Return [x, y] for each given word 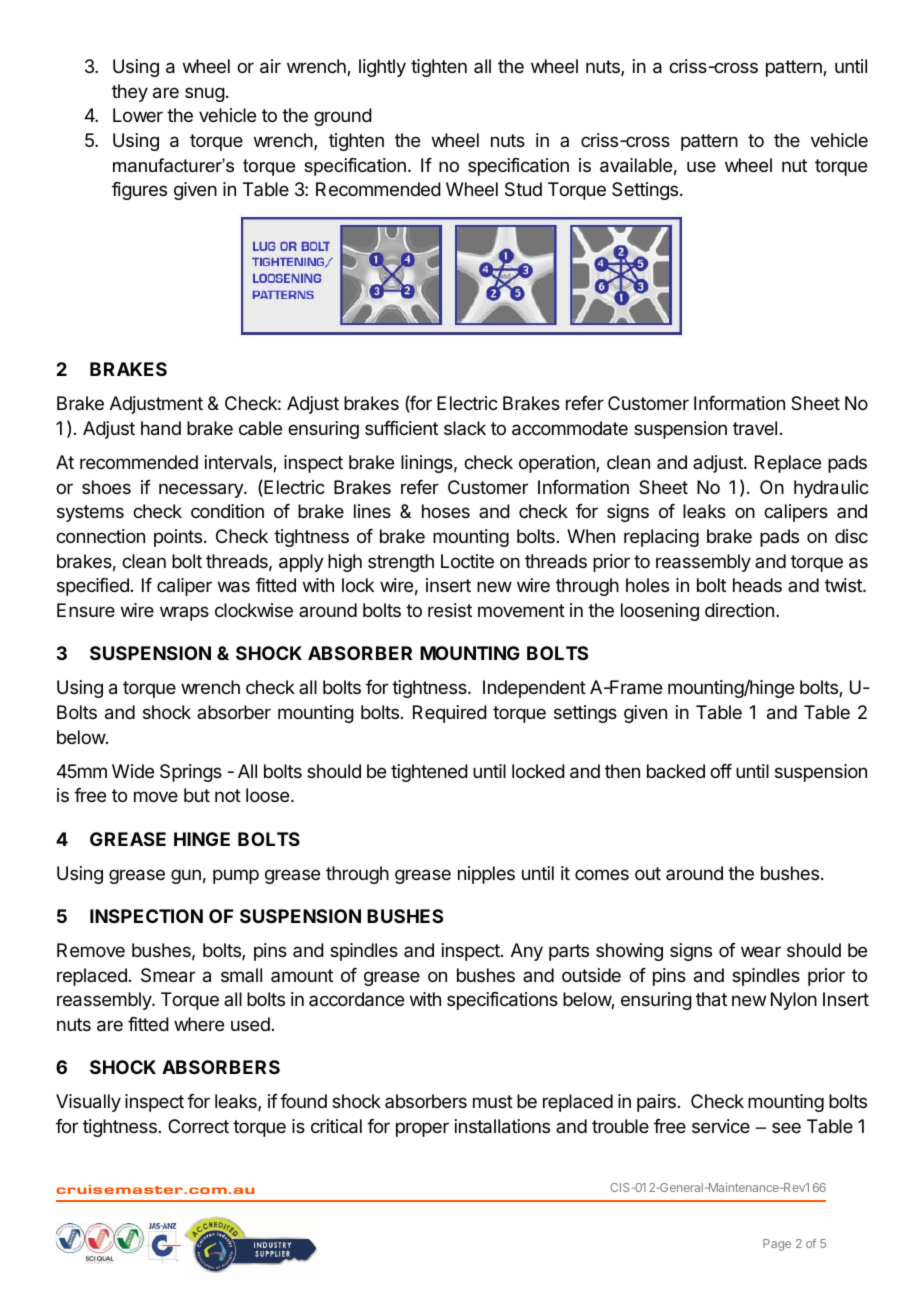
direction [739, 610]
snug [205, 94]
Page [777, 1245]
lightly [382, 68]
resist [450, 610]
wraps [184, 613]
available [636, 165]
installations [502, 1126]
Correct [198, 1126]
